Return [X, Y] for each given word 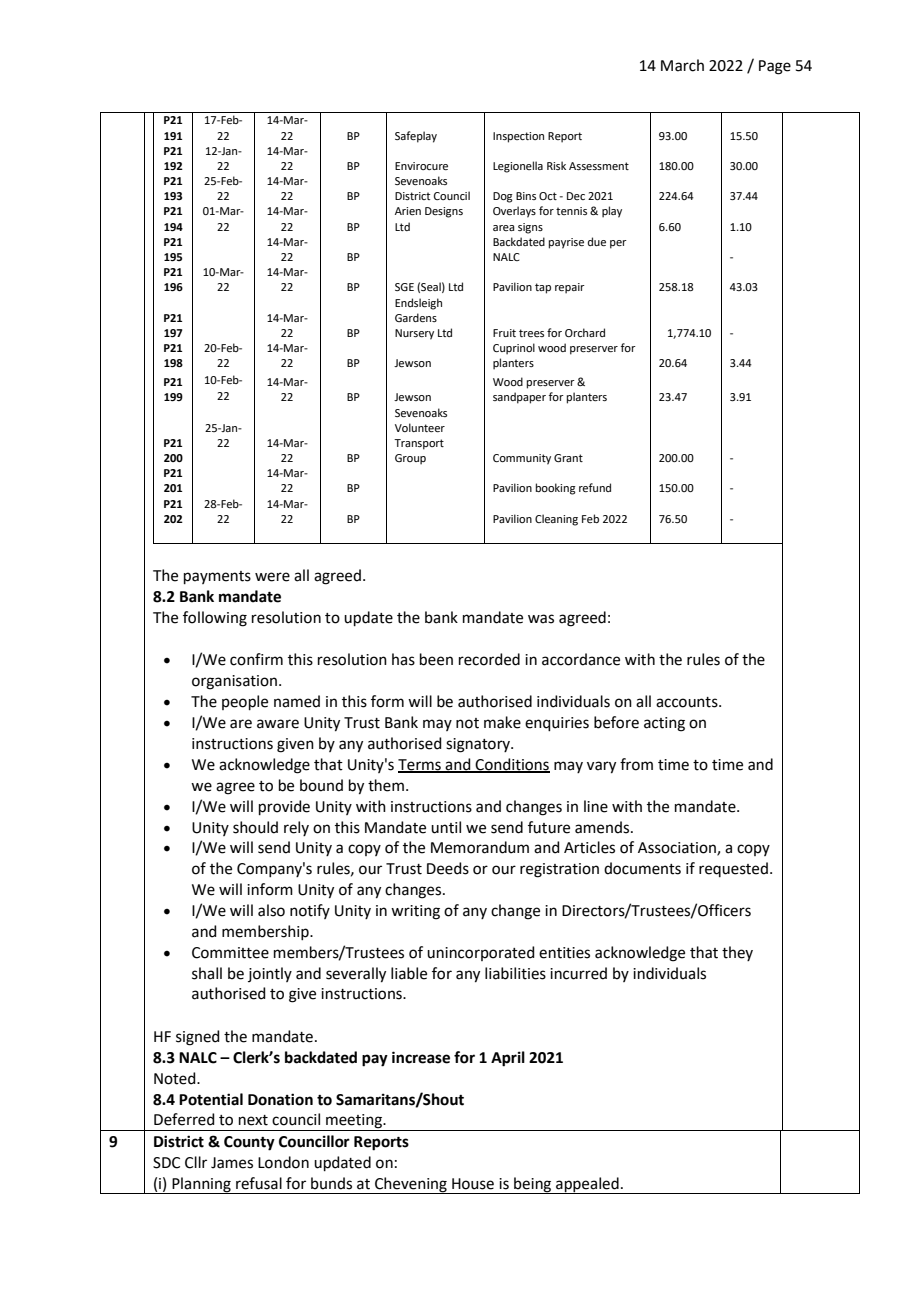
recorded [489, 659]
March [682, 65]
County [249, 1143]
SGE [404, 287]
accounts [688, 702]
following [215, 619]
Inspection [518, 137]
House [473, 1184]
